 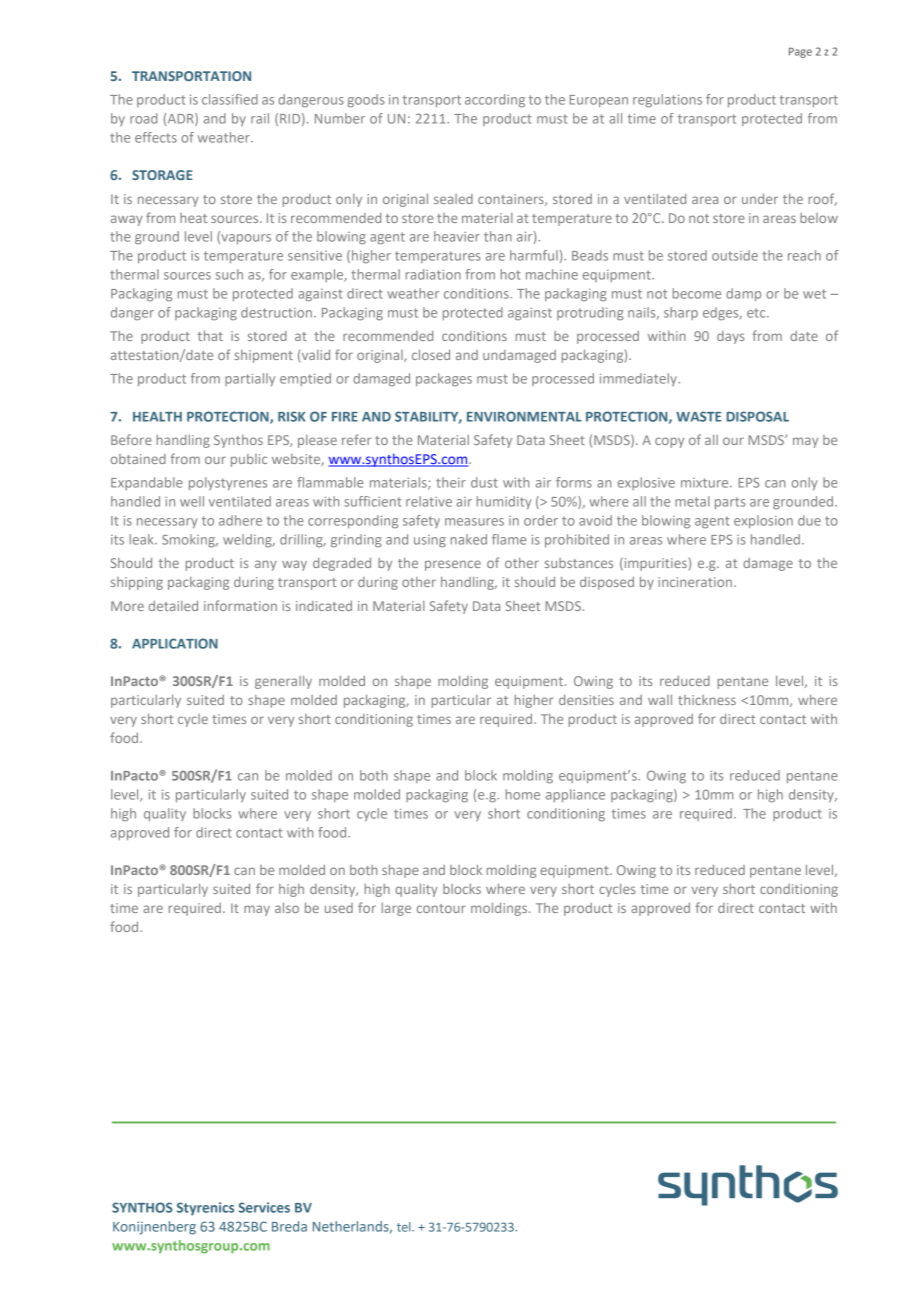 I want to click on Services, so click(x=264, y=1207).
